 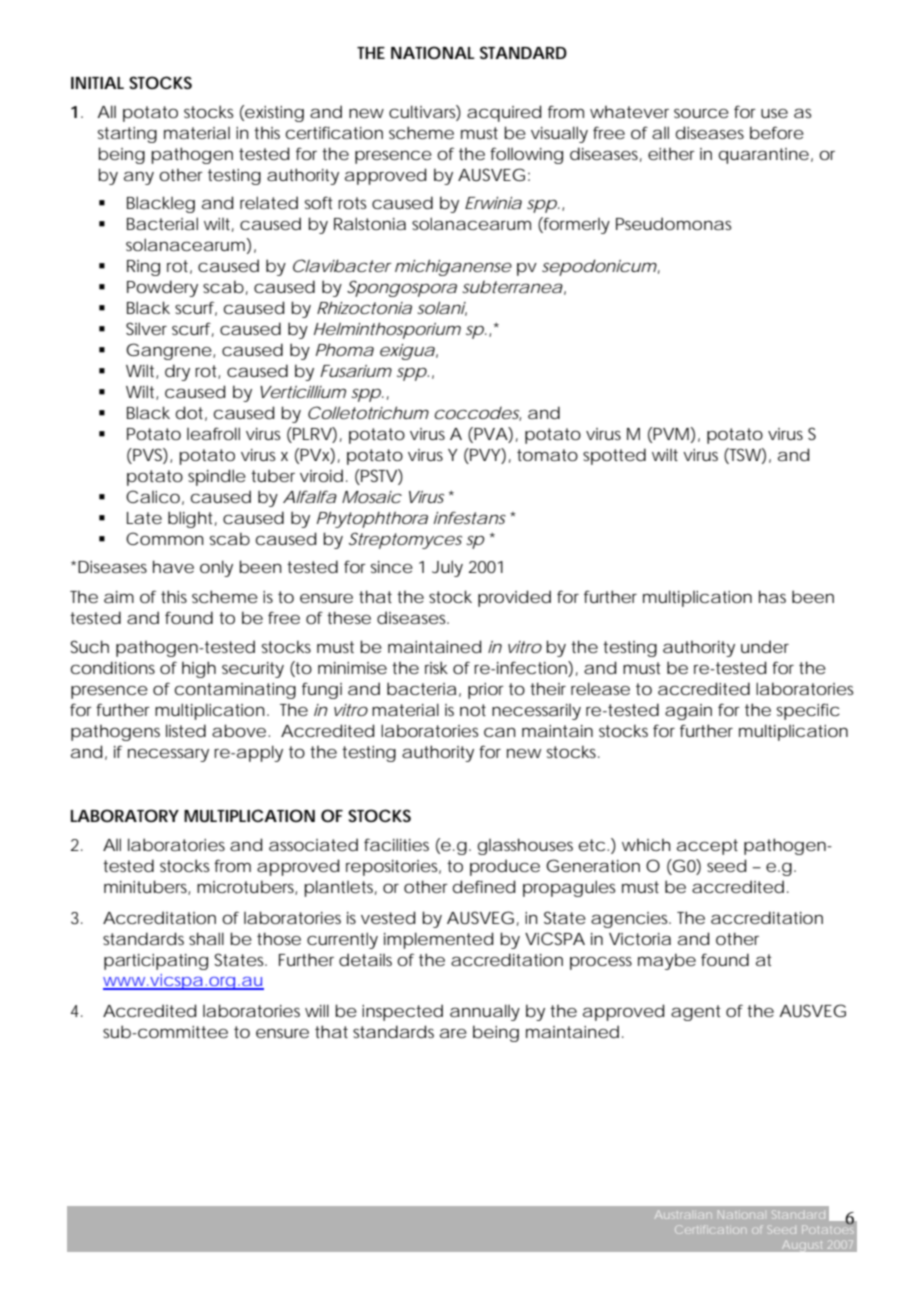 What do you see at coordinates (485, 1012) in the image?
I see `annually` at bounding box center [485, 1012].
